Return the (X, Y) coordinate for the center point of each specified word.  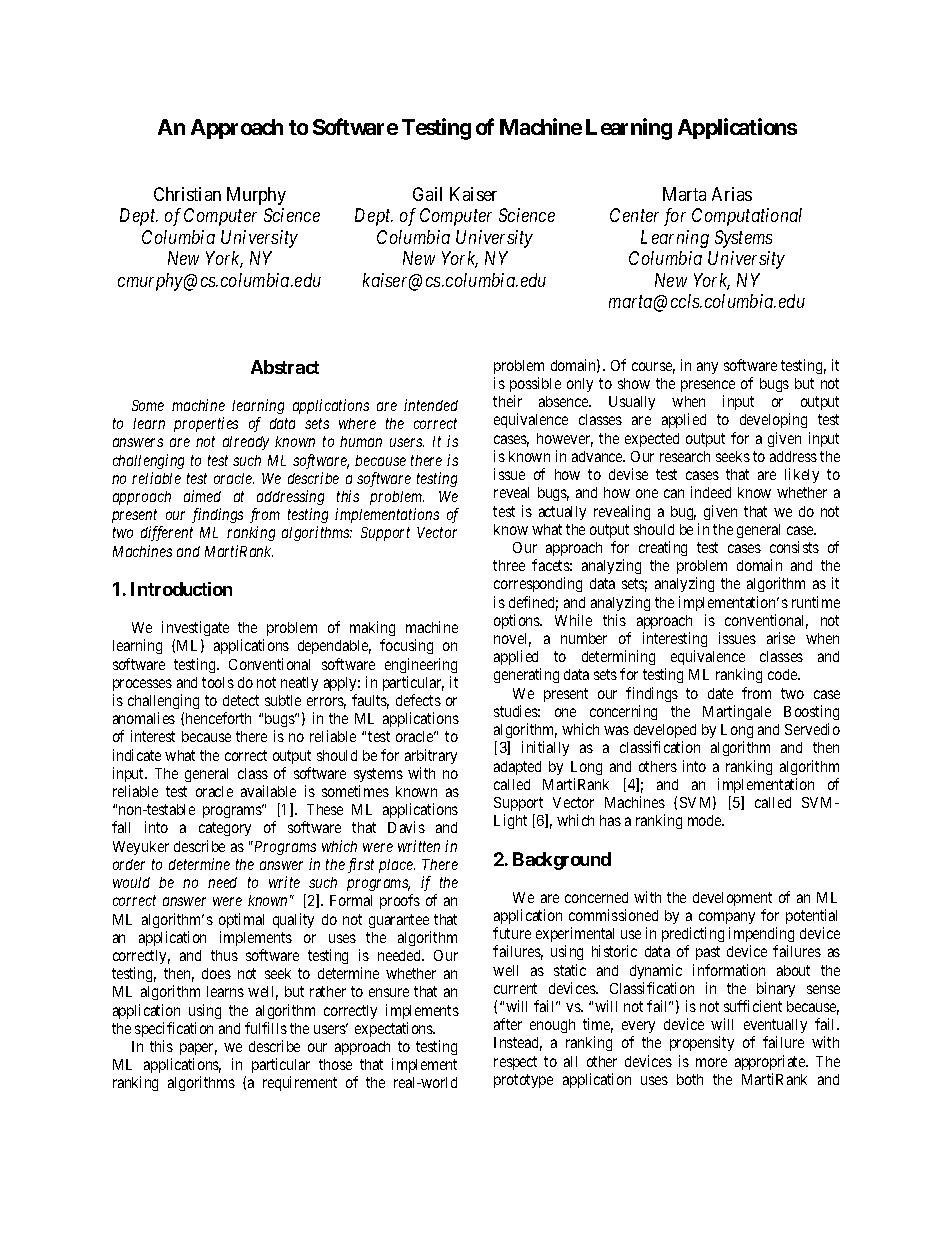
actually (562, 513)
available (268, 791)
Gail (427, 194)
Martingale (737, 712)
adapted (517, 768)
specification (174, 1029)
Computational (747, 217)
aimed (202, 496)
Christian (187, 194)
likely (802, 475)
